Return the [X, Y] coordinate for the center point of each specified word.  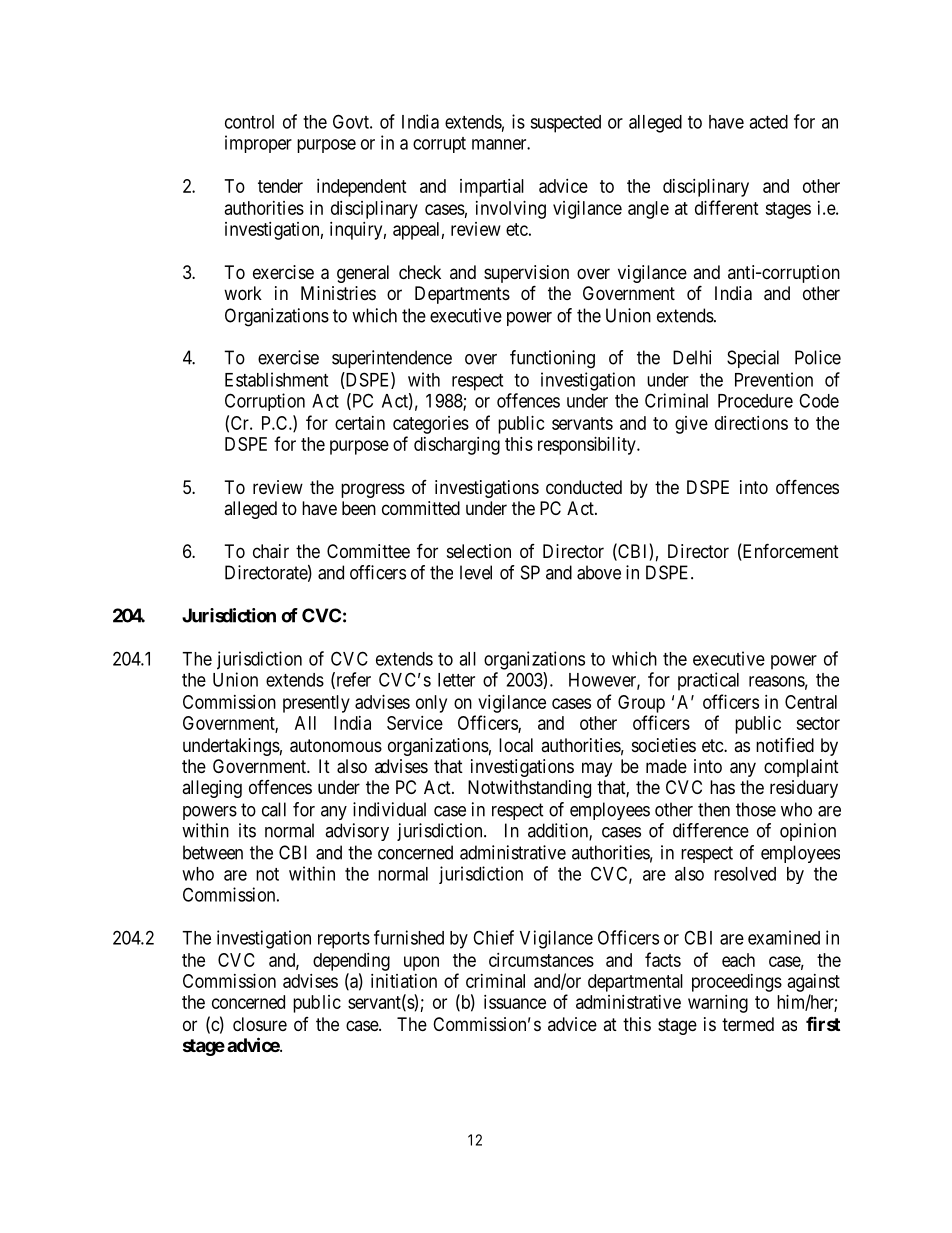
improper [258, 144]
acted [768, 122]
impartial [492, 188]
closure [260, 1024]
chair [271, 551]
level [476, 572]
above [599, 572]
